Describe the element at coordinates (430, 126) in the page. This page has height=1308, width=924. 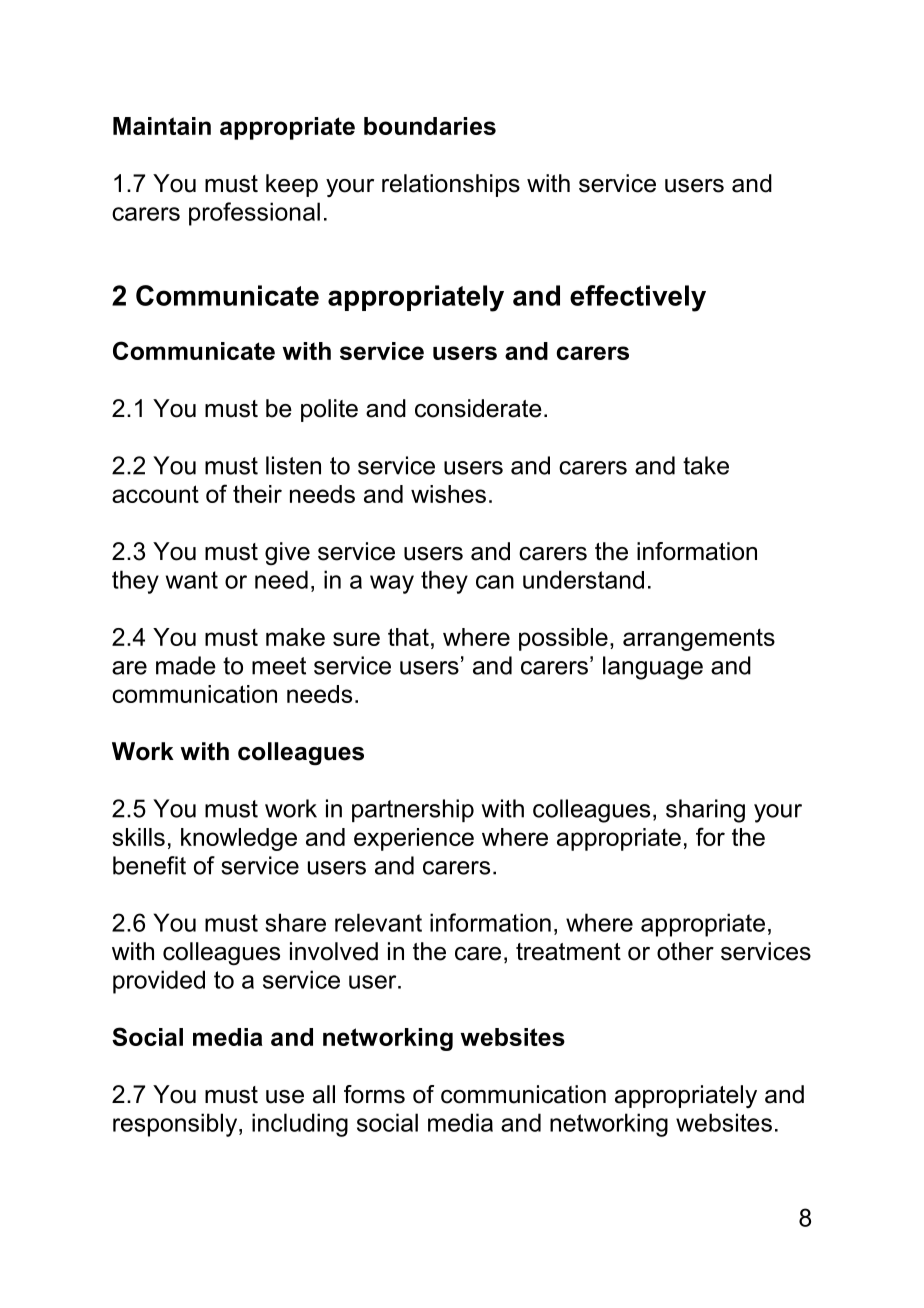
I see `boundaries` at that location.
